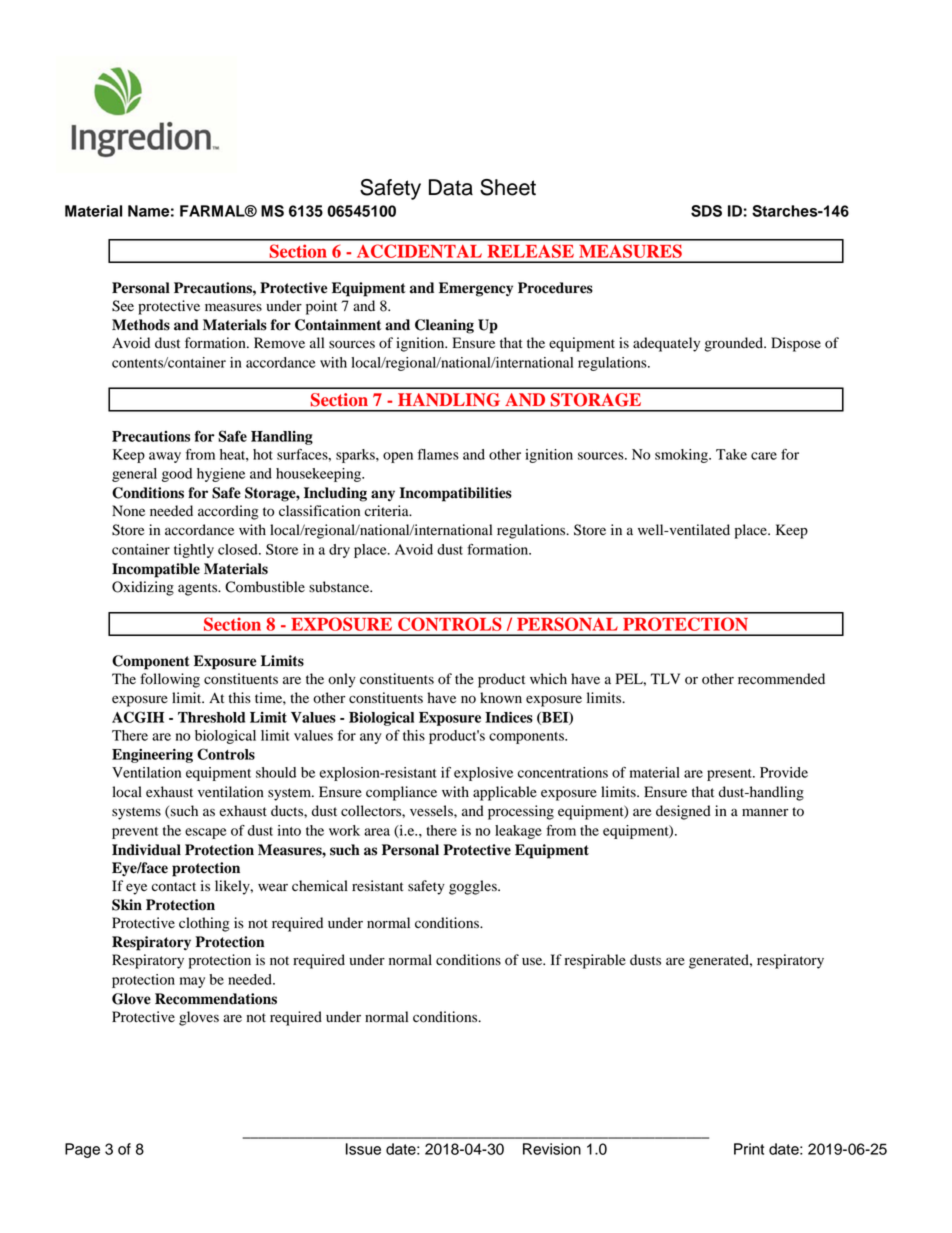 The height and width of the page is (1233, 952). I want to click on SDS, so click(706, 211).
